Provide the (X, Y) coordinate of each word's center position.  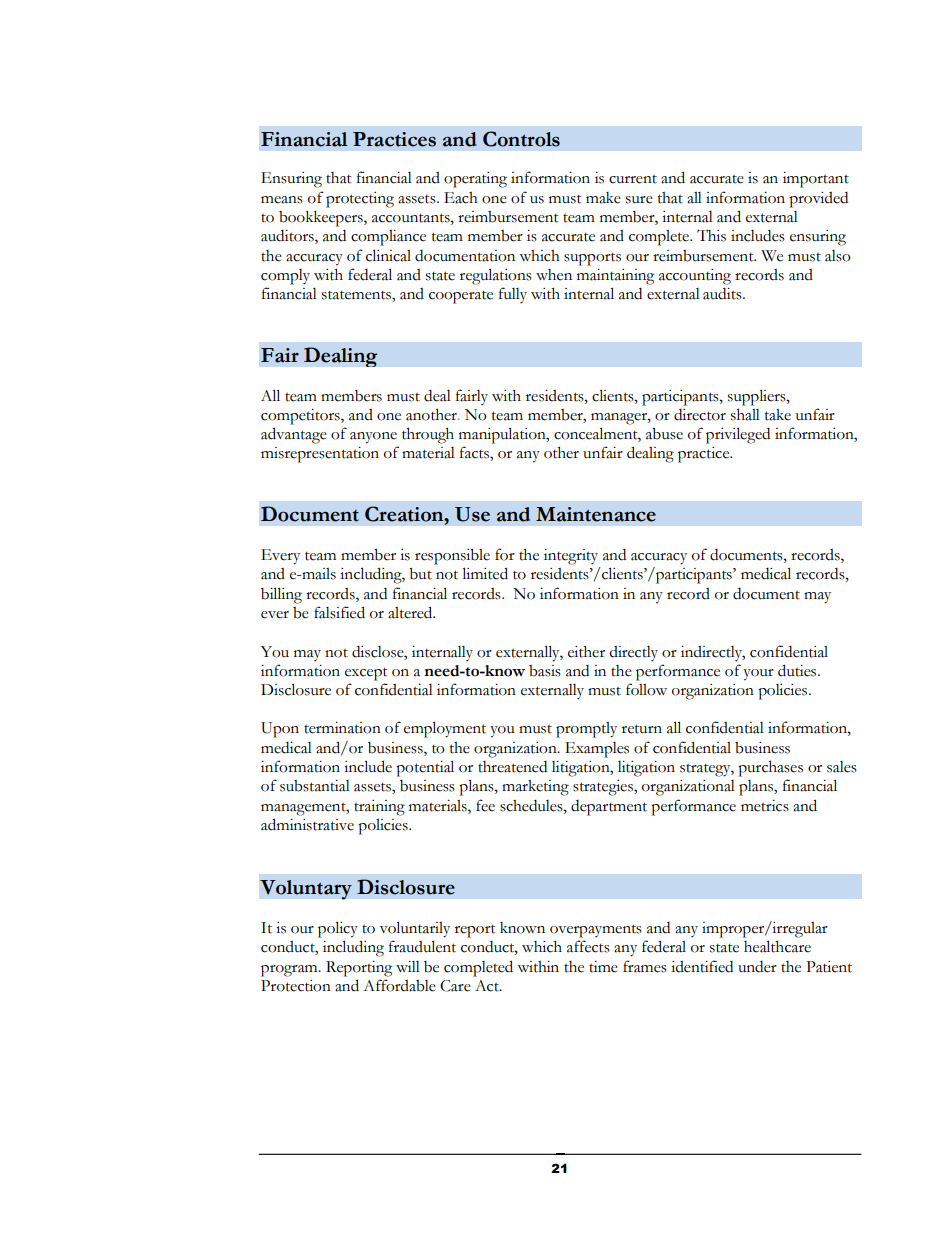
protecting (360, 200)
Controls (521, 139)
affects (588, 946)
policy (338, 929)
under (757, 967)
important (816, 180)
